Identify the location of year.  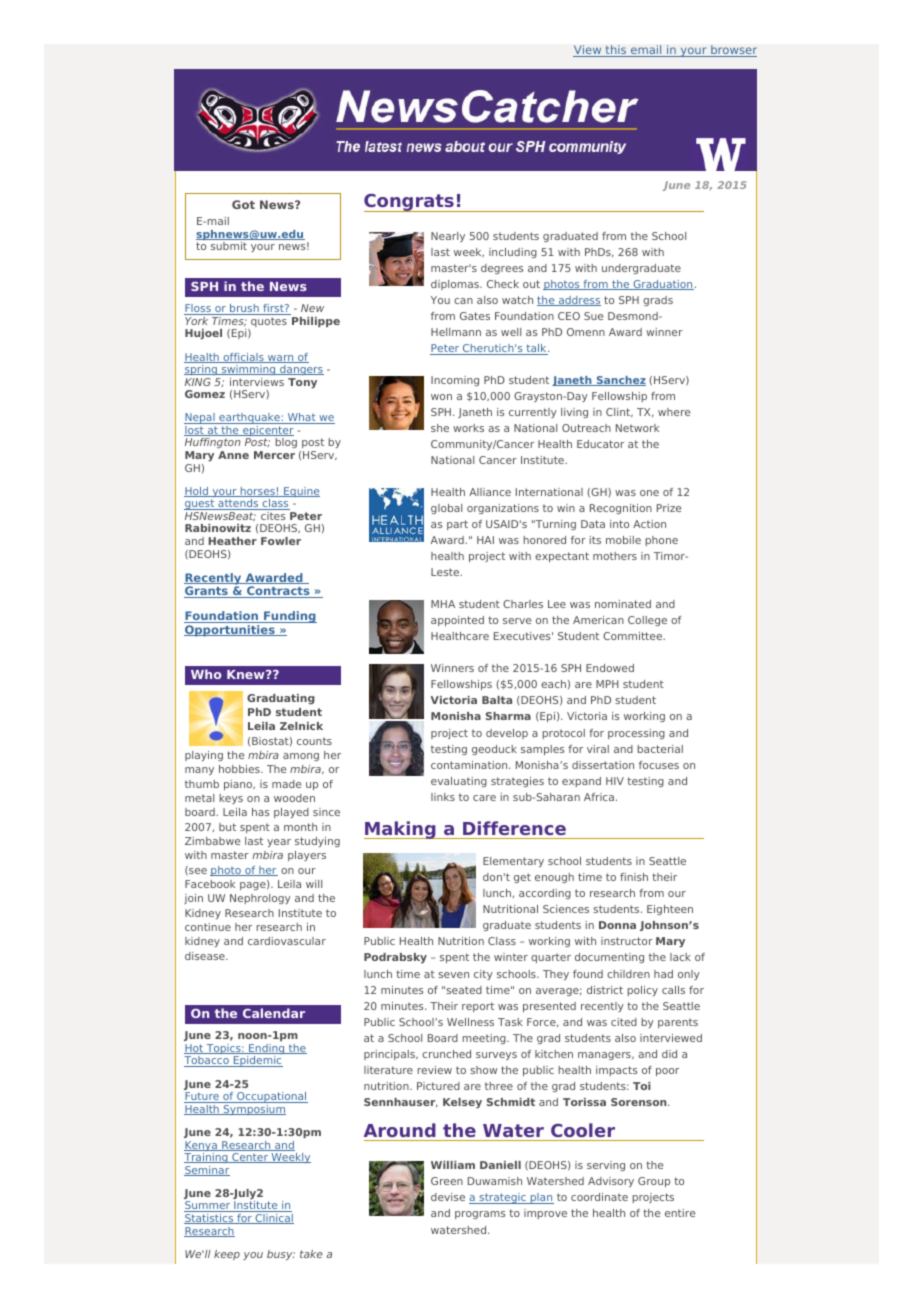
(279, 843).
